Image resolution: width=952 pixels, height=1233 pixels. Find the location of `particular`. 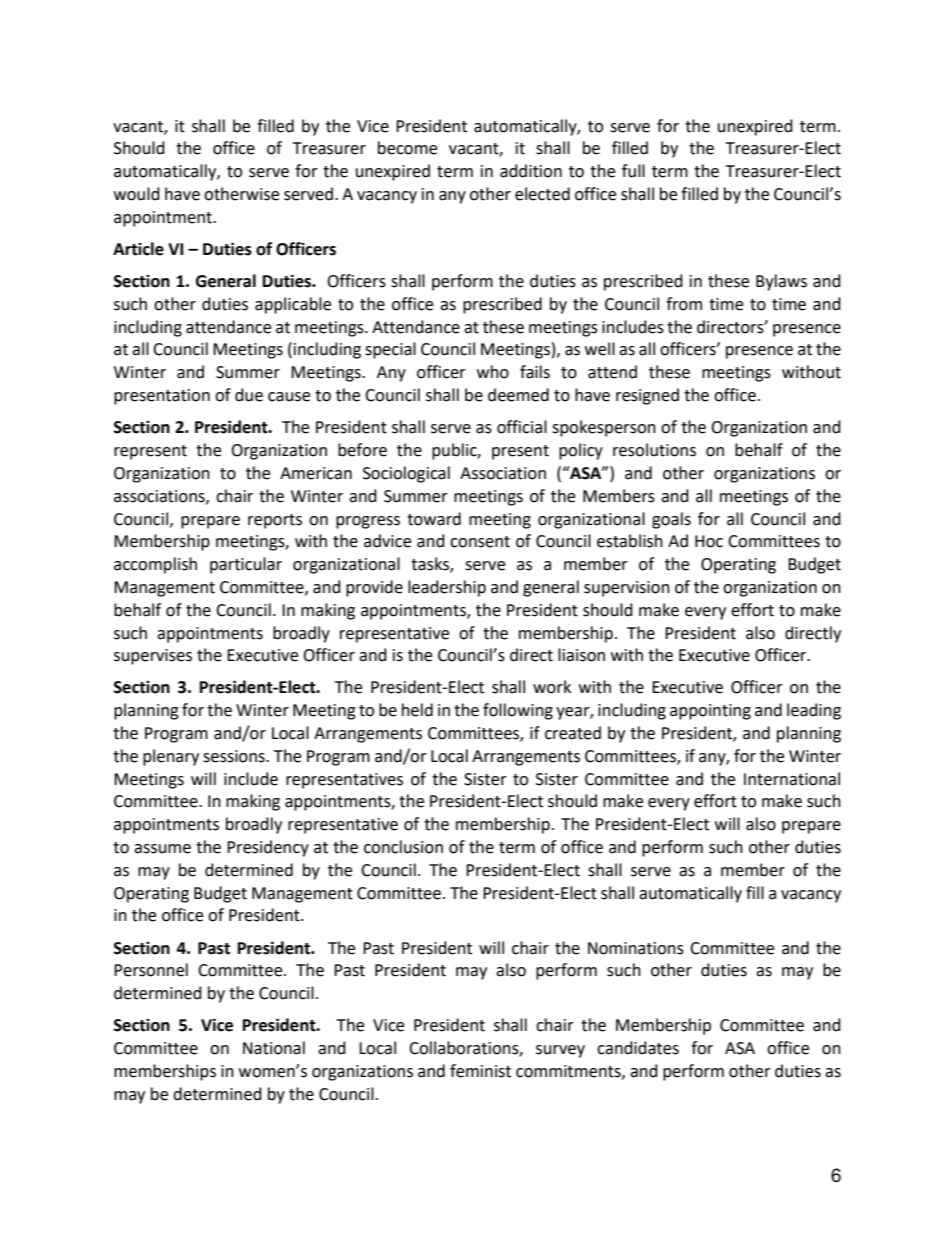

particular is located at coordinates (246, 565).
